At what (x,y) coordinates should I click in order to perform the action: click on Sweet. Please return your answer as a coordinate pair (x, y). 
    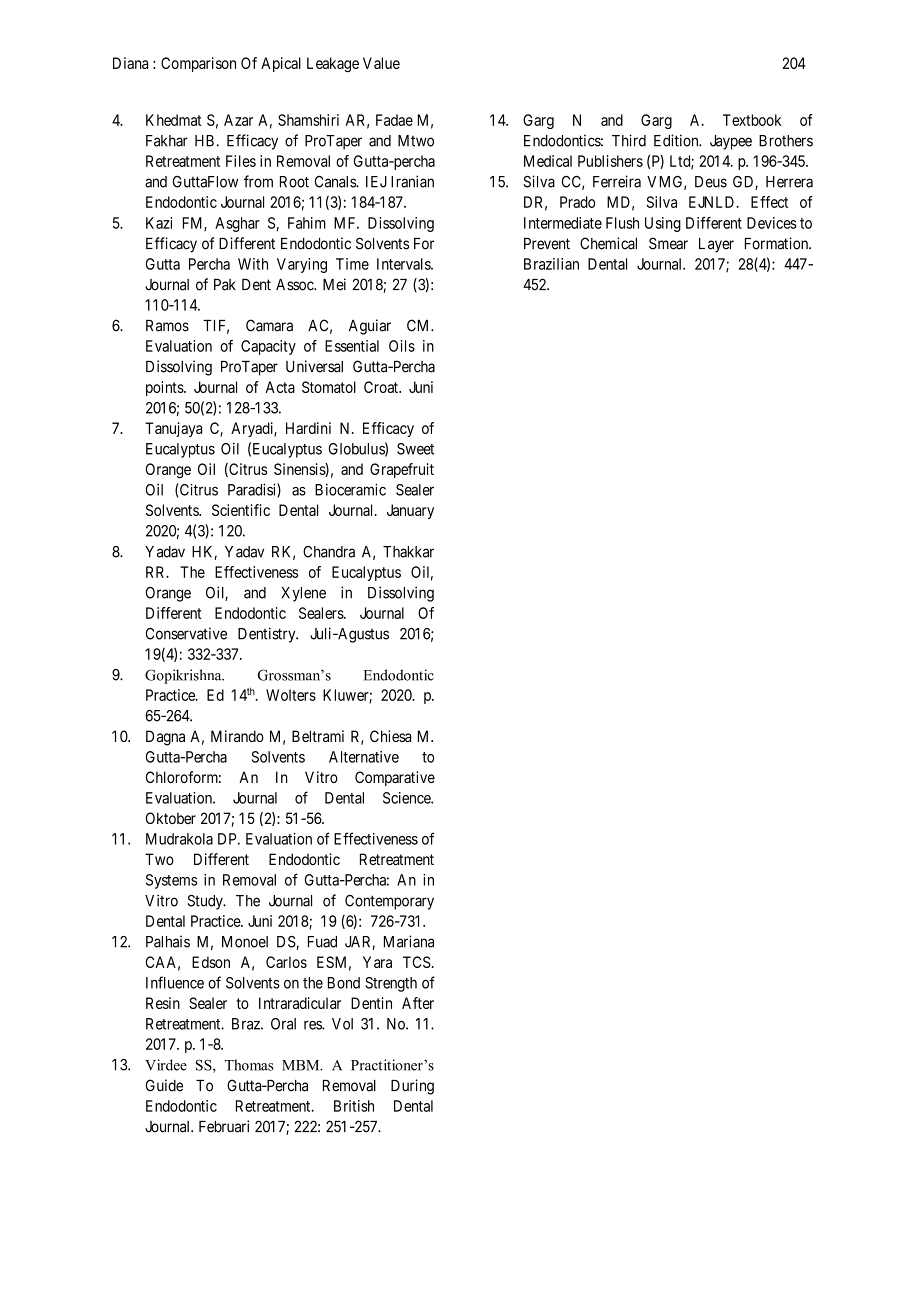
    Looking at the image, I should click on (415, 449).
